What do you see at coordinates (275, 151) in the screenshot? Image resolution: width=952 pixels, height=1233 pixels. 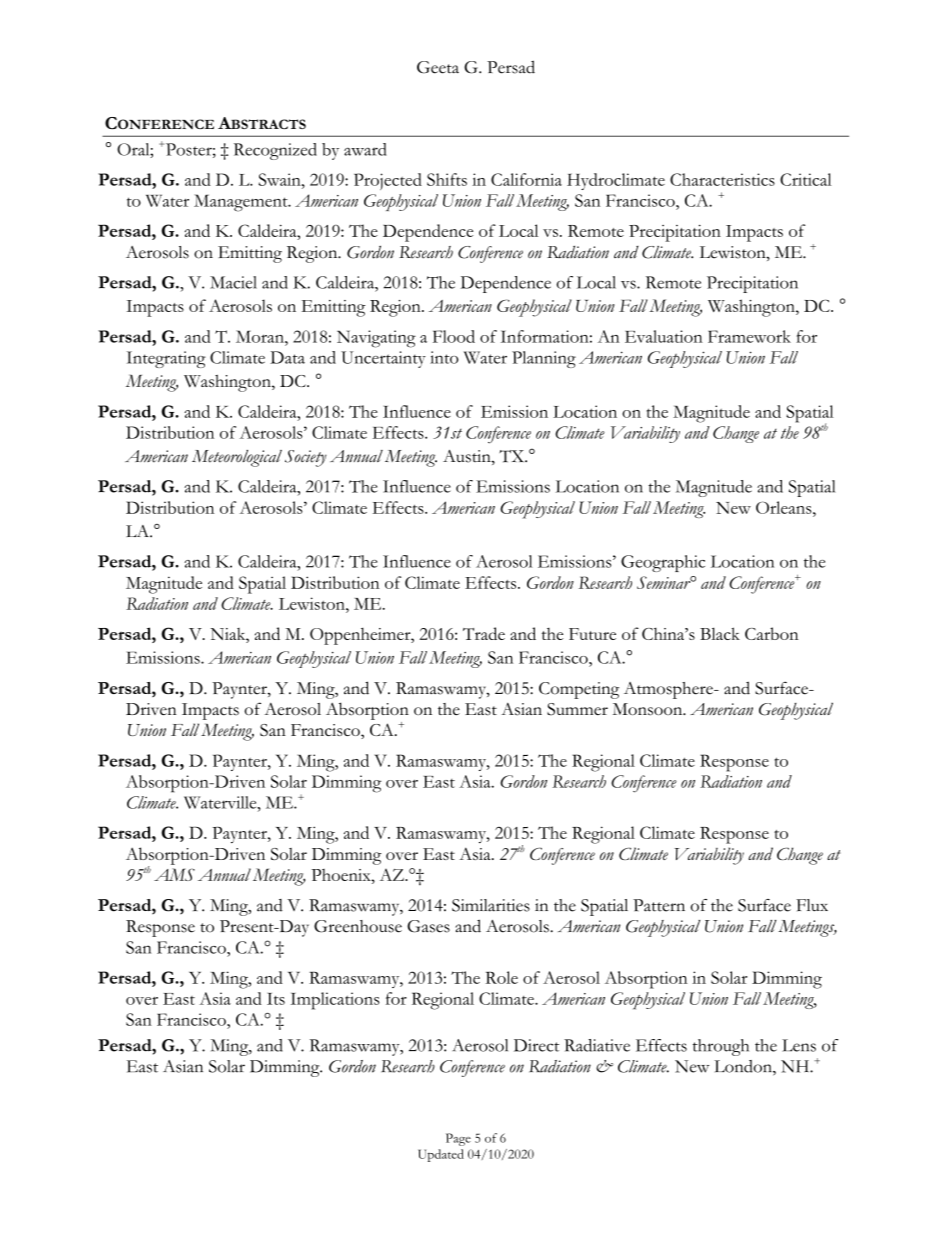 I see `Recognized` at bounding box center [275, 151].
